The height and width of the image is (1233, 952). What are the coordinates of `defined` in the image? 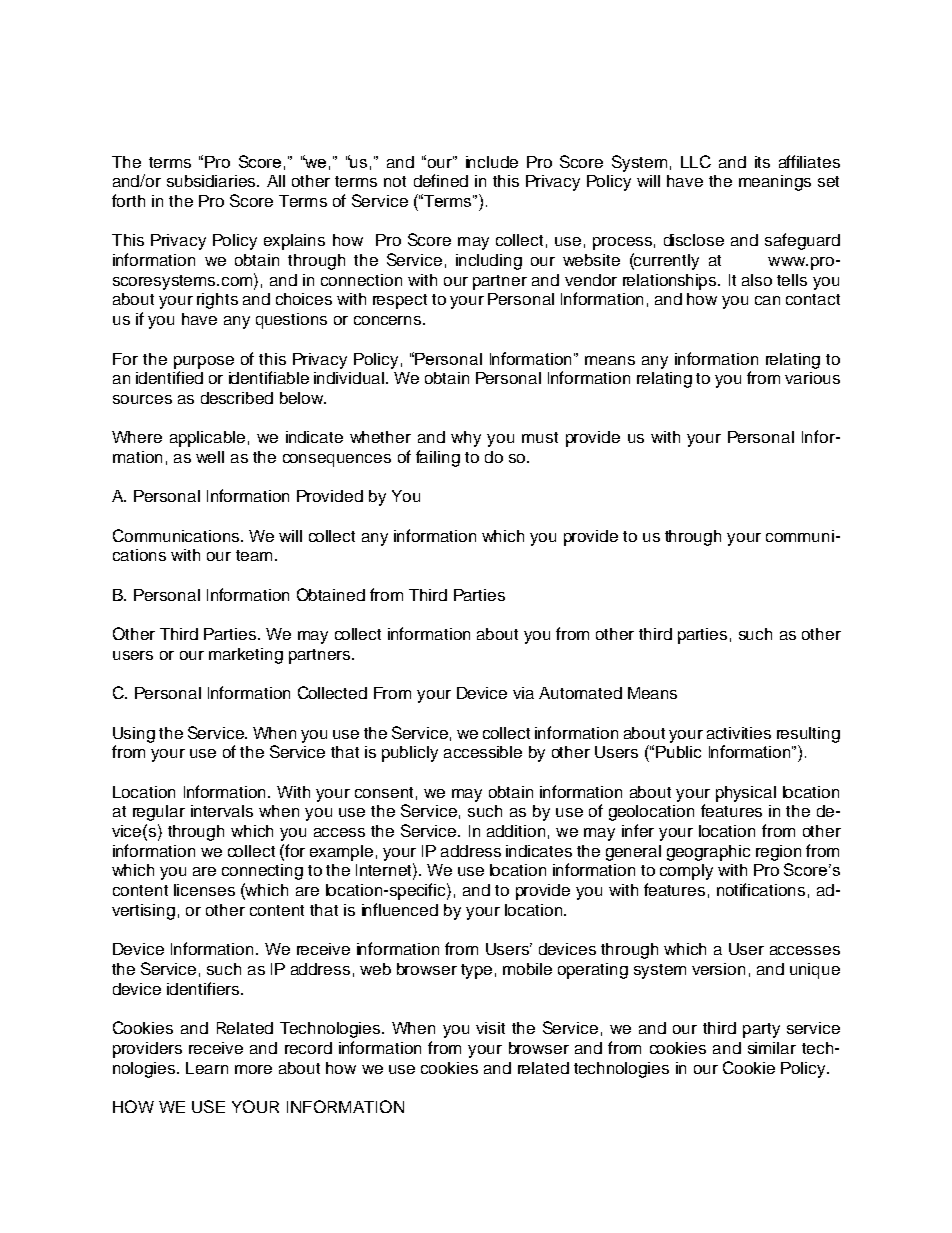 It's located at (441, 180).
